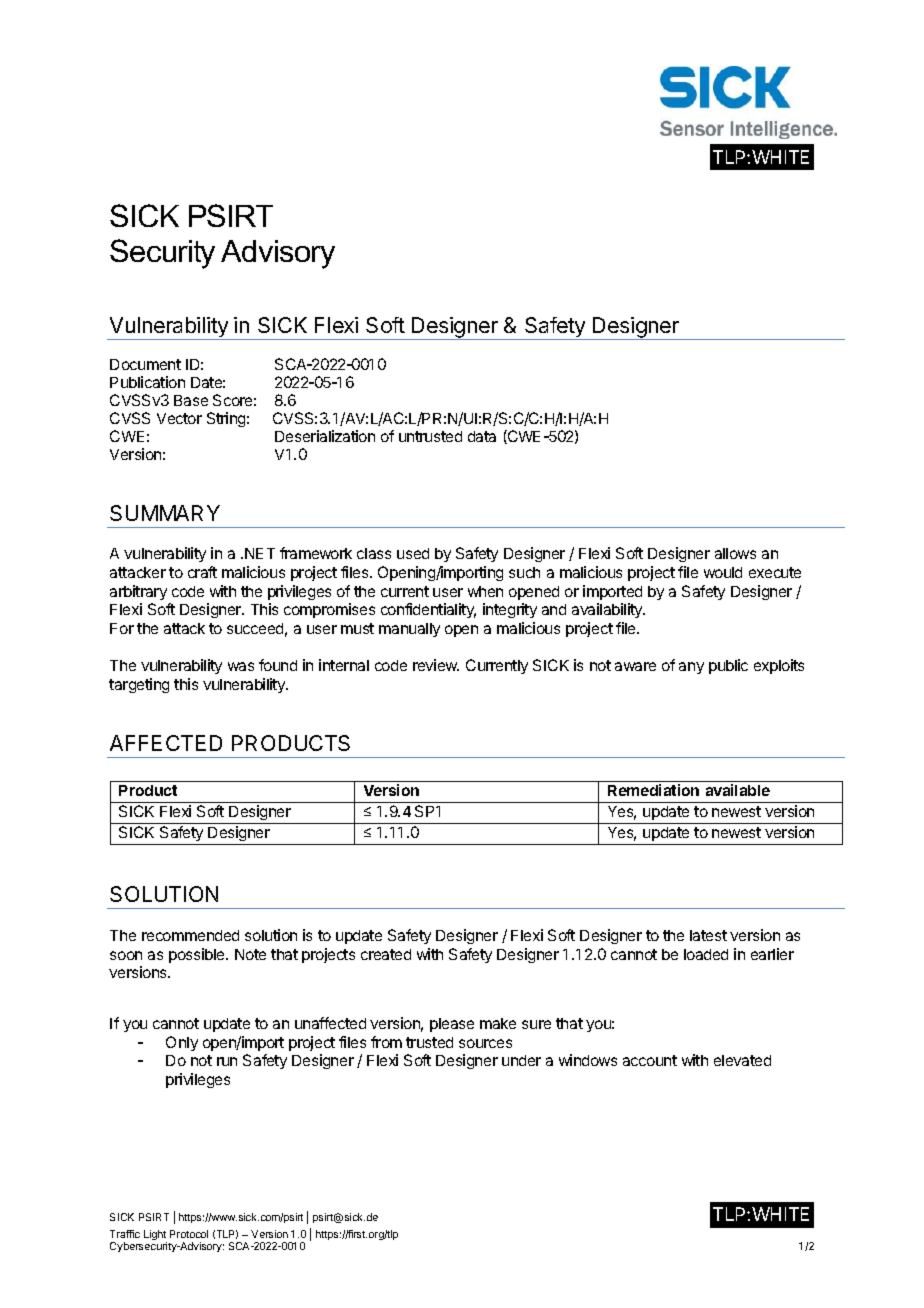 The image size is (924, 1308). What do you see at coordinates (735, 553) in the page?
I see `allows` at bounding box center [735, 553].
